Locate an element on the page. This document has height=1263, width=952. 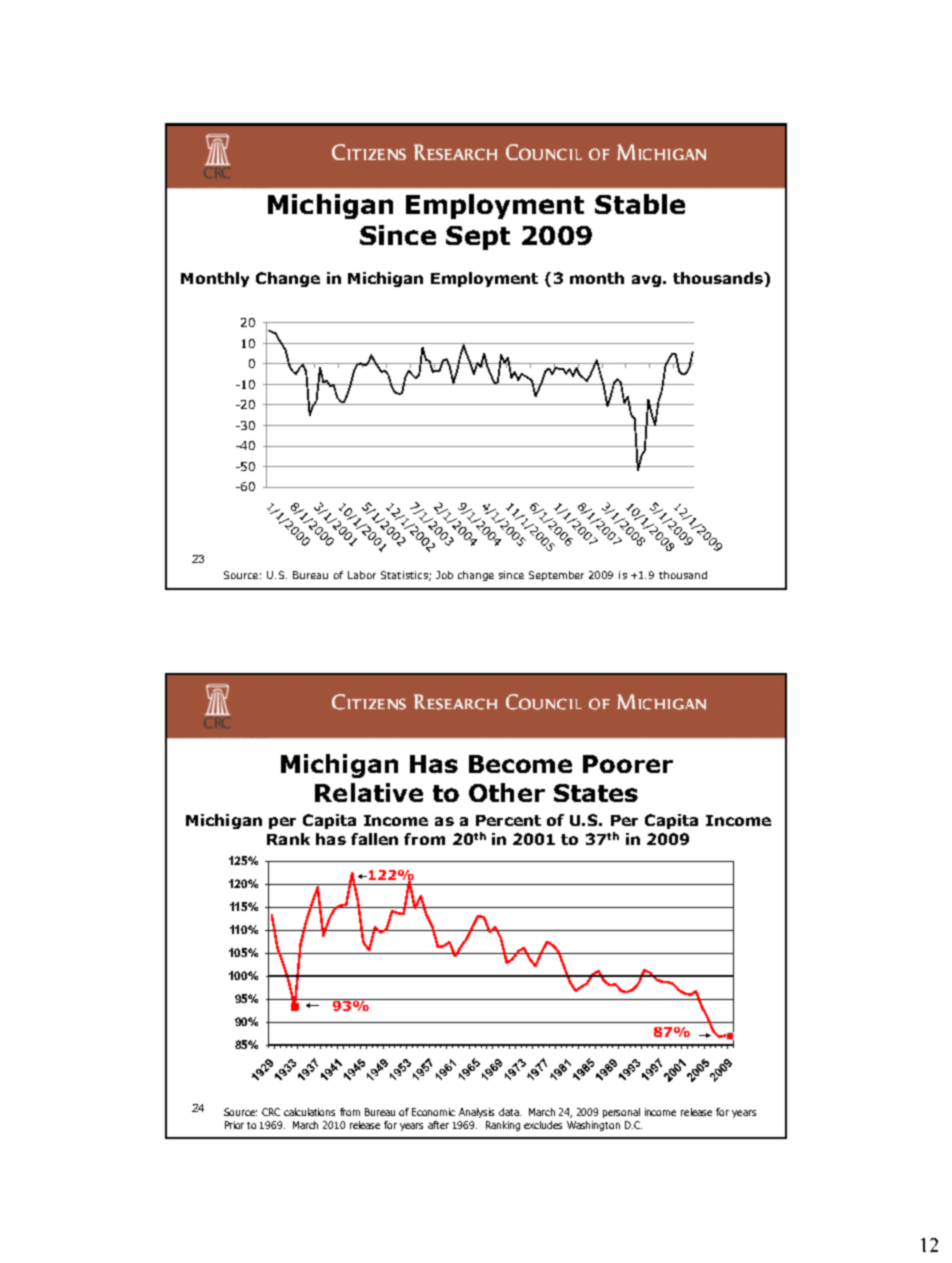
personal is located at coordinates (621, 1113).
